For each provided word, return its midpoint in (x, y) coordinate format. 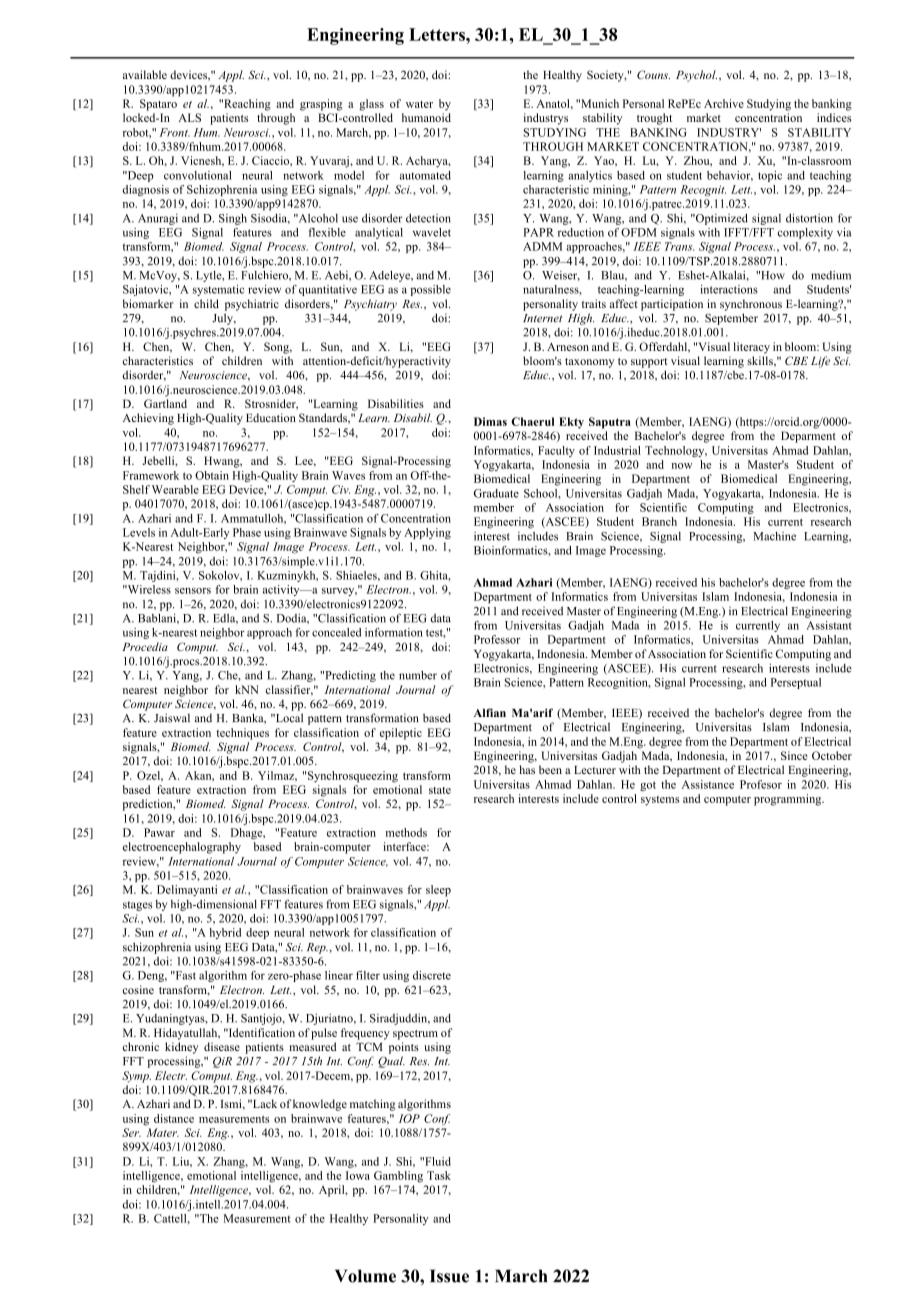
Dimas (490, 421)
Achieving (148, 419)
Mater (163, 1132)
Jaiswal (172, 718)
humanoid (426, 117)
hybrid (225, 933)
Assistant (829, 625)
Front (174, 132)
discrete (432, 975)
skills (761, 361)
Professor (497, 639)
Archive (724, 103)
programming (789, 800)
